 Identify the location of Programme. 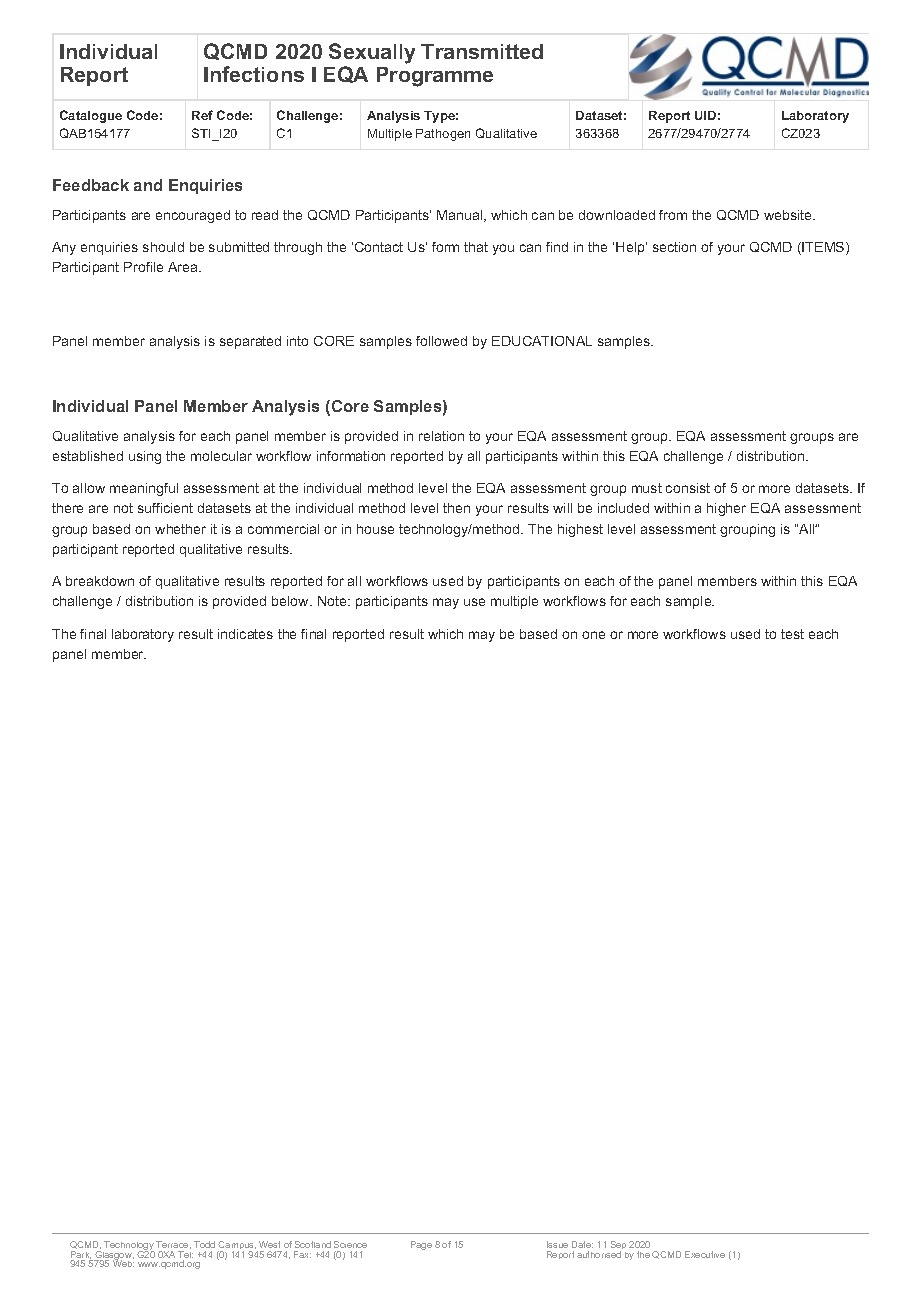
(435, 77).
